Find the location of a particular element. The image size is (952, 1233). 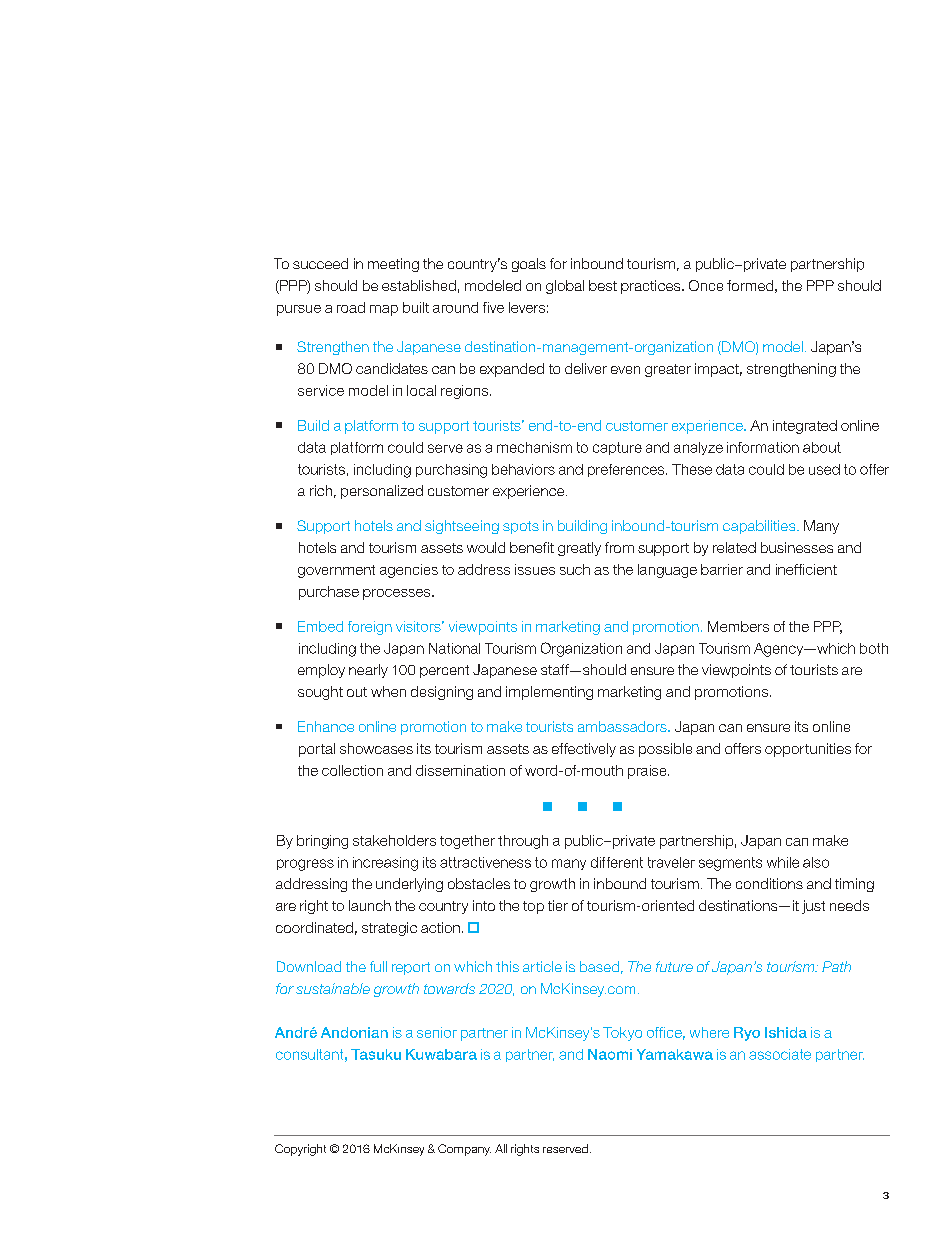

opportunities is located at coordinates (808, 750).
